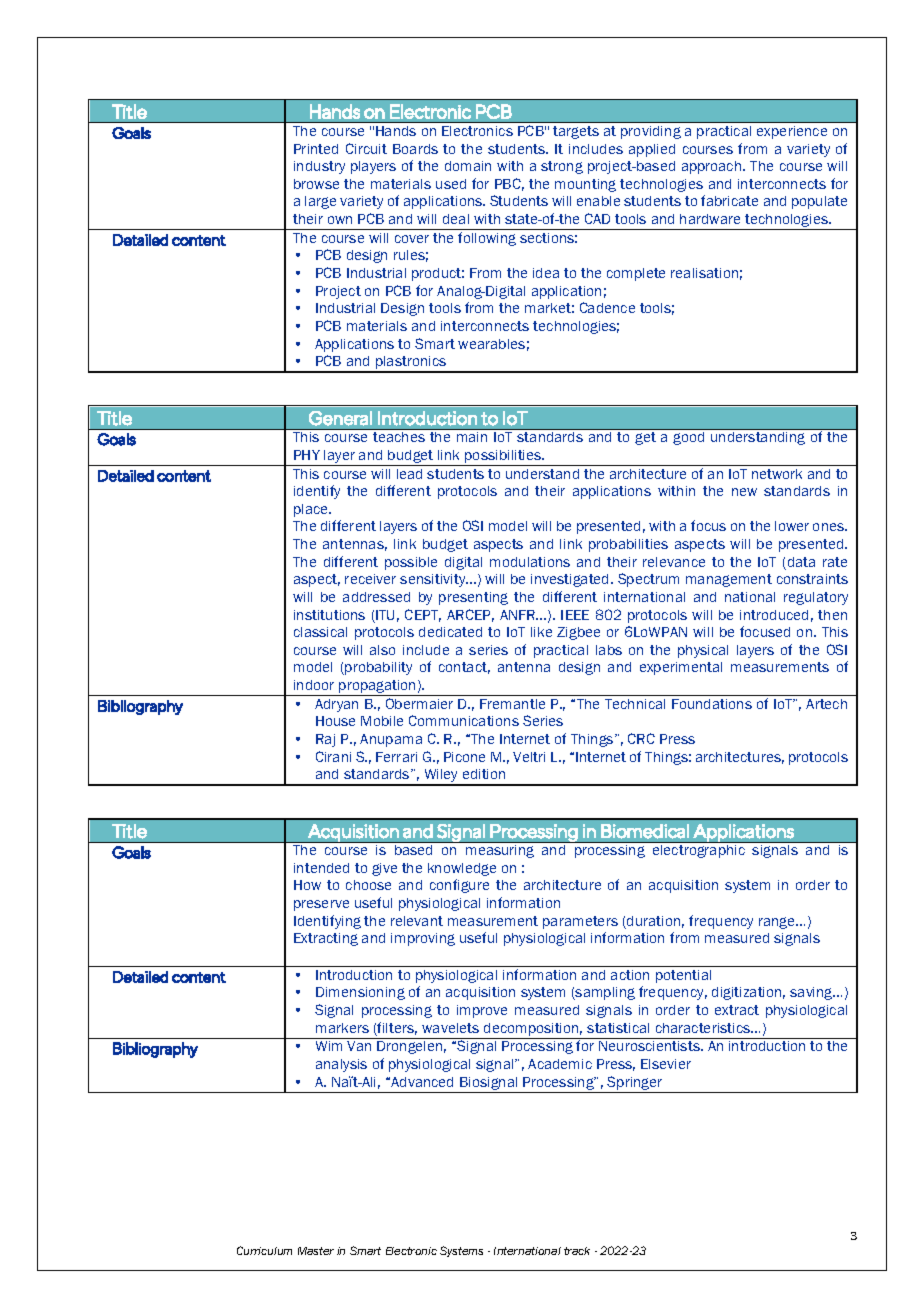 This image has width=924, height=1308. What do you see at coordinates (530, 562) in the image?
I see `modulations` at bounding box center [530, 562].
